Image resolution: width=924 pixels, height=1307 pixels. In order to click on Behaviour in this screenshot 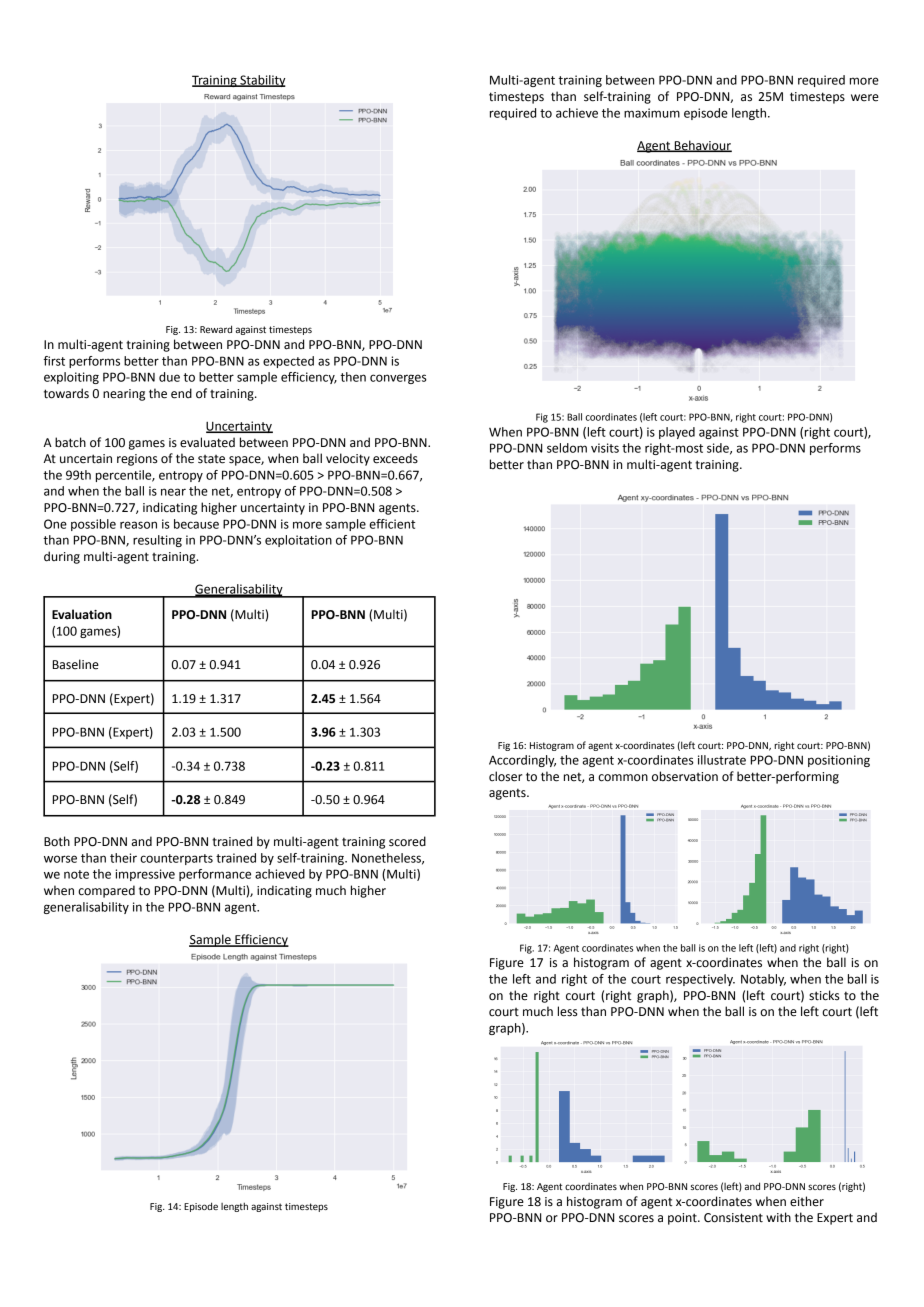, I will do `click(702, 146)`.
